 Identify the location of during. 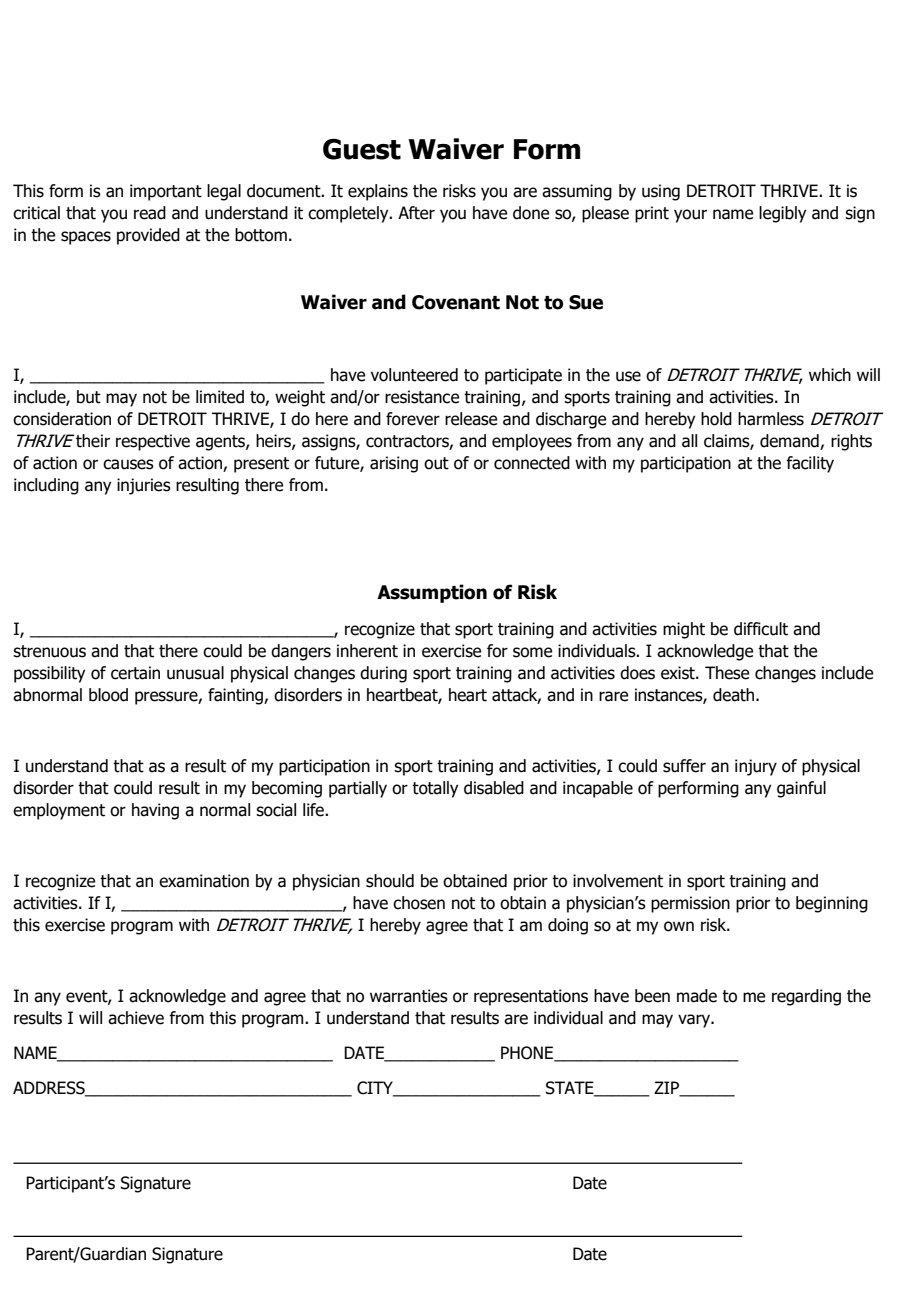
(383, 674).
